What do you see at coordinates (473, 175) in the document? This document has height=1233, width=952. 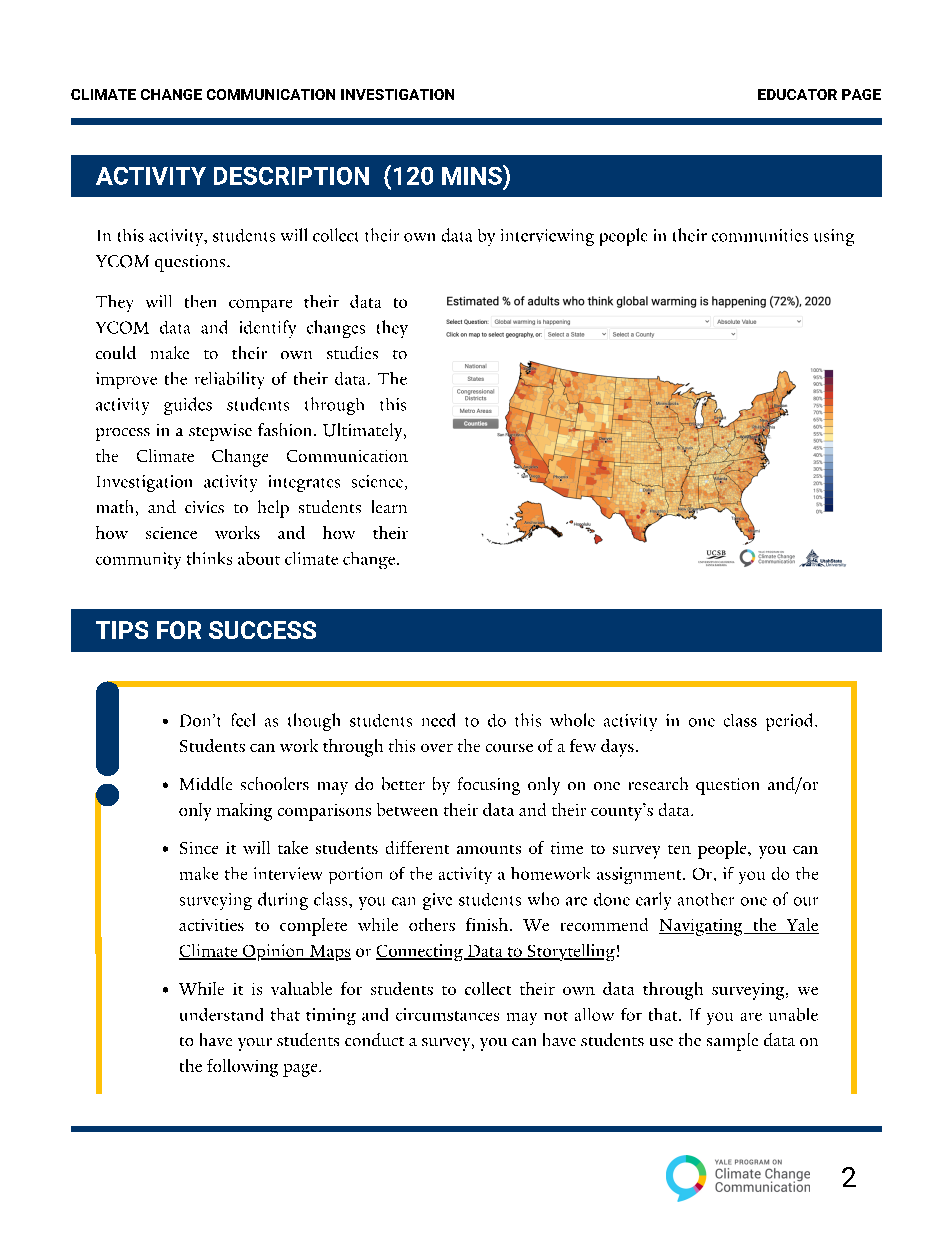 I see `MINS` at bounding box center [473, 175].
